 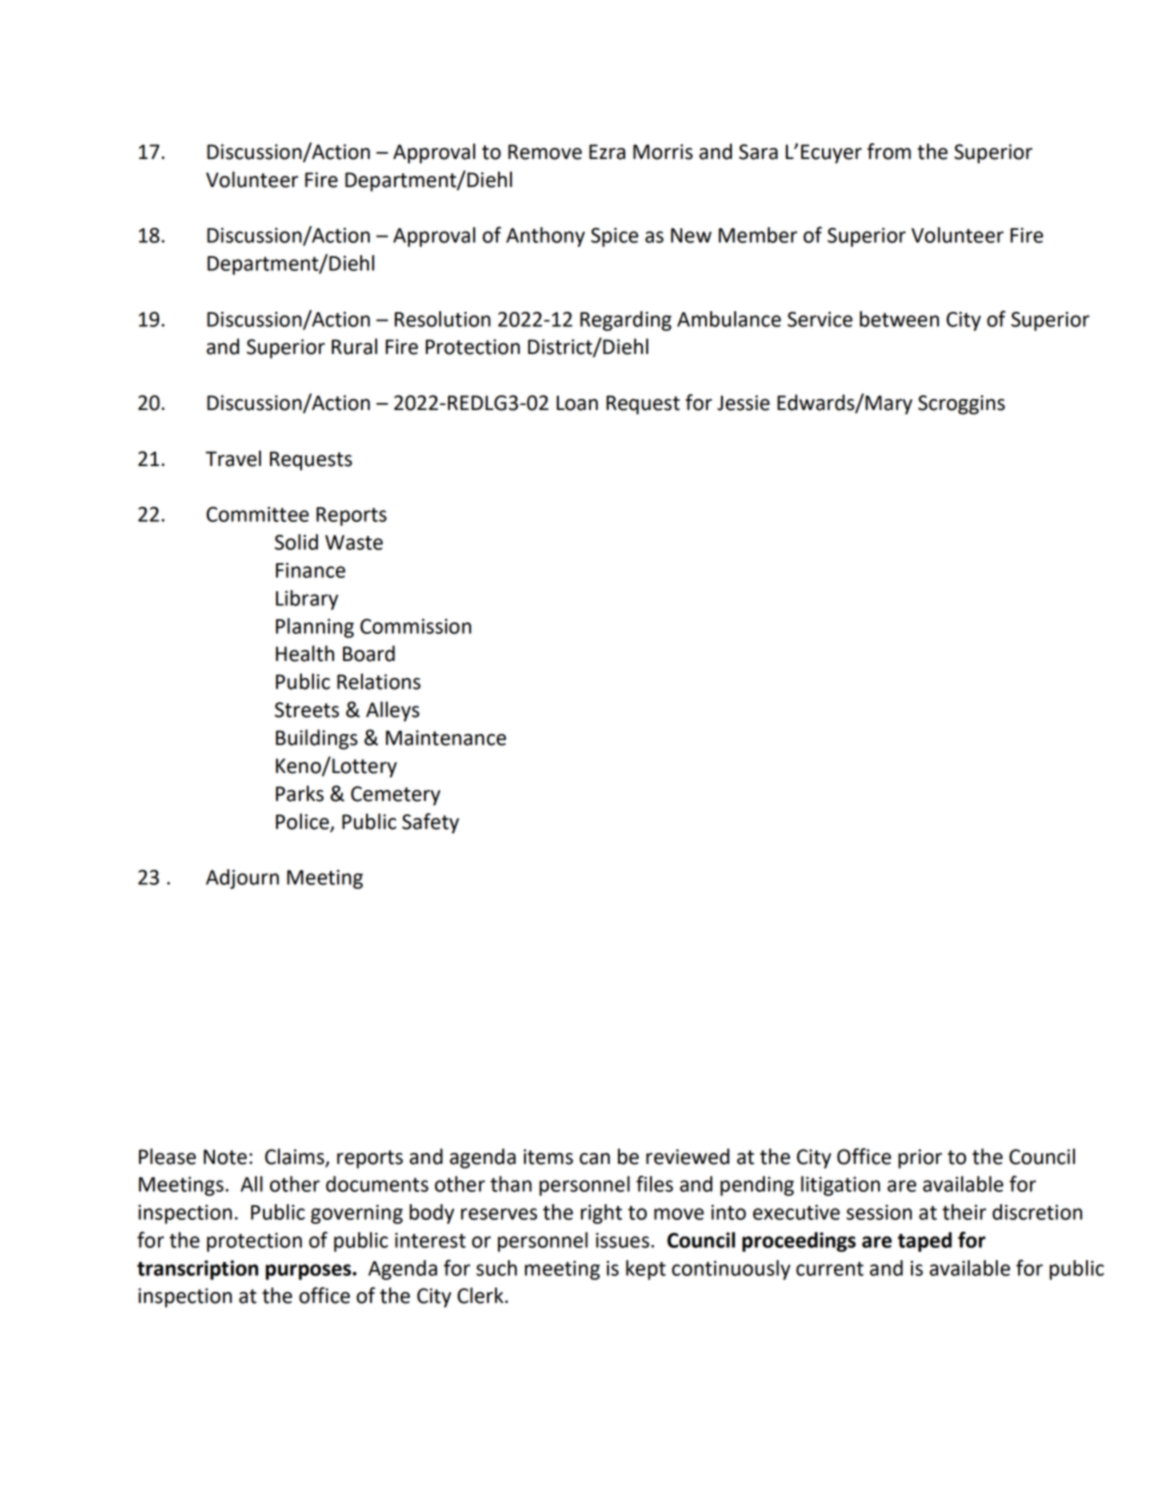 I want to click on Solid, so click(x=296, y=542).
